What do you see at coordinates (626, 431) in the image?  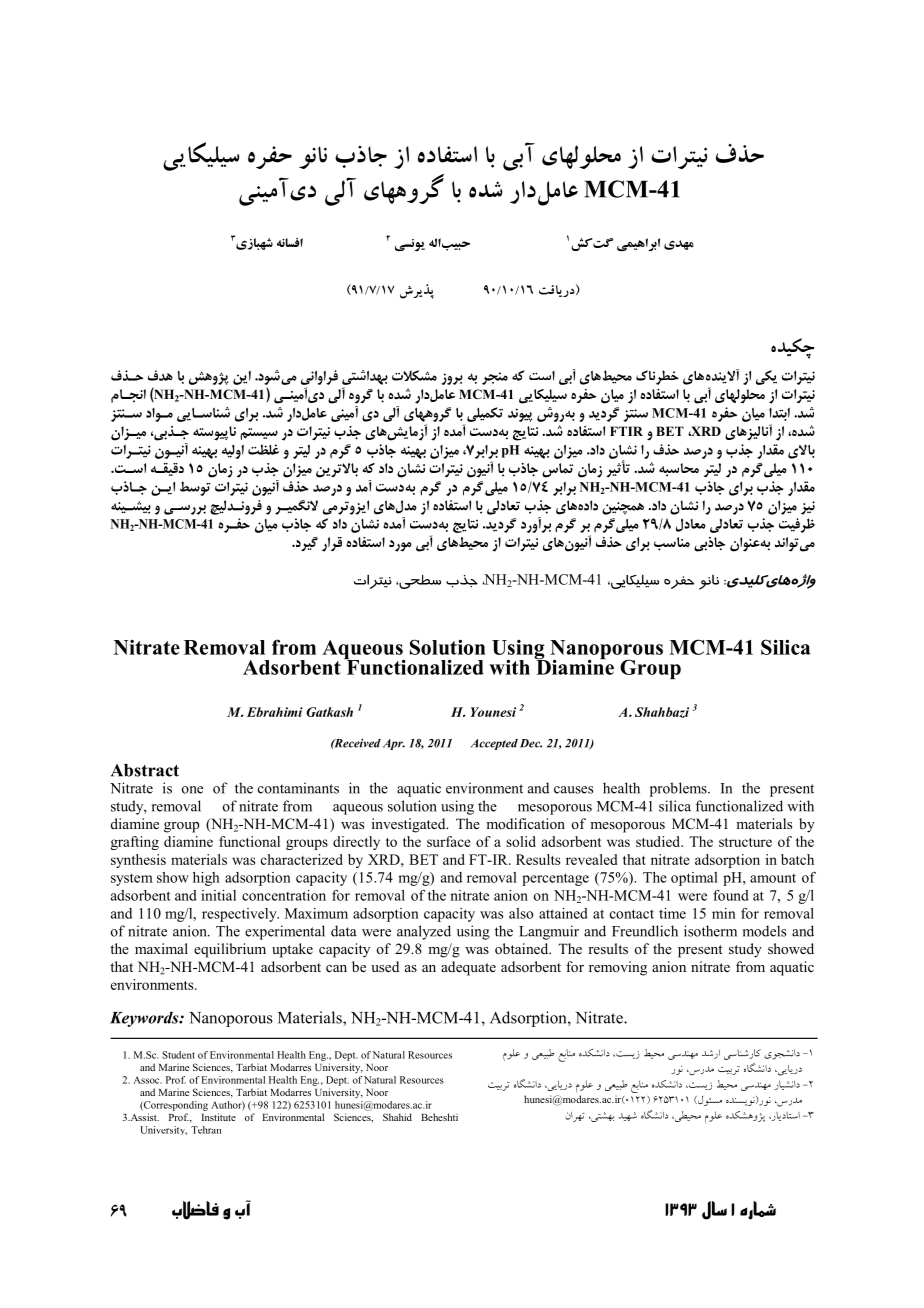 I see `FTIR` at bounding box center [626, 431].
